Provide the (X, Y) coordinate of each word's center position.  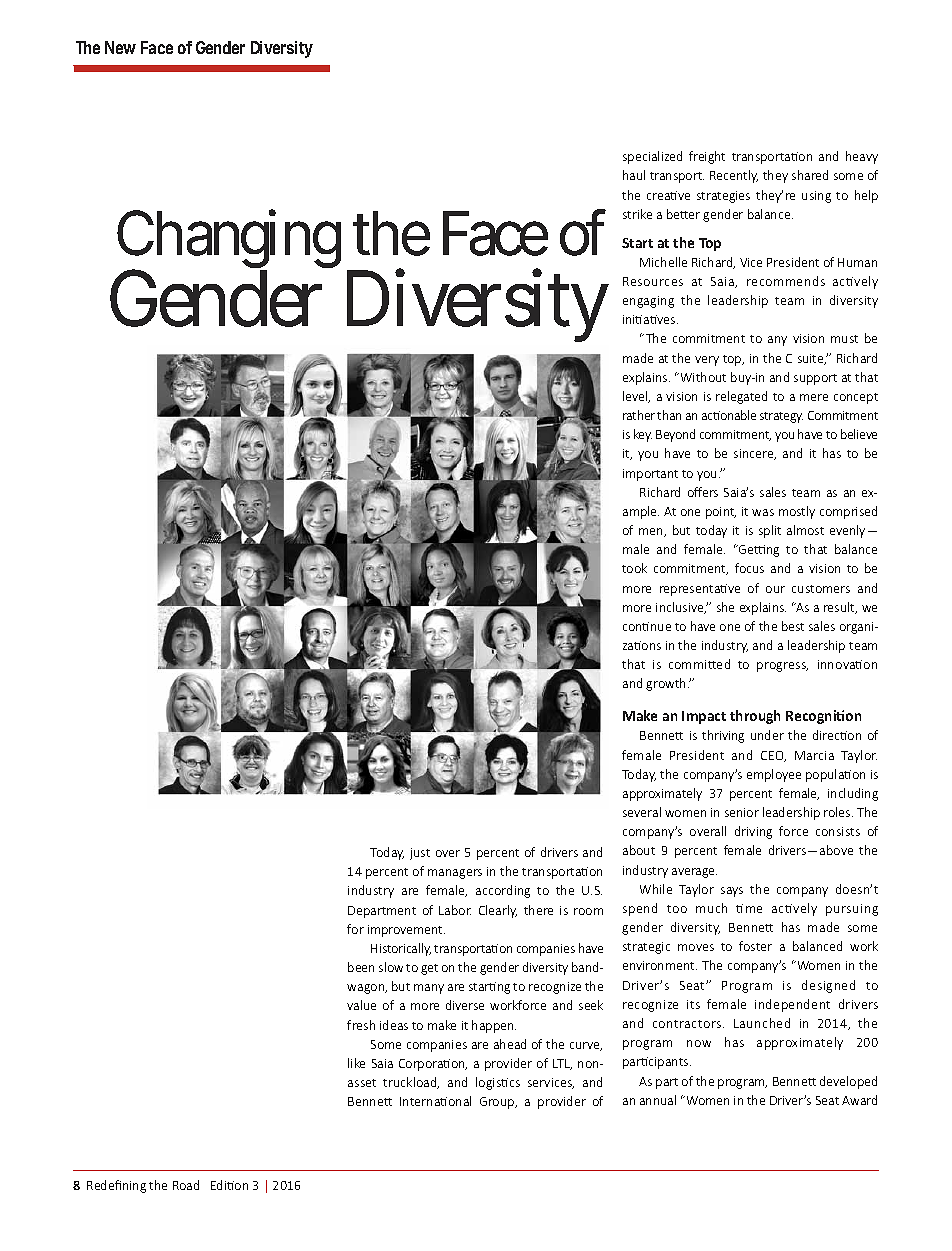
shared (810, 175)
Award (859, 1100)
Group (498, 1103)
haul (634, 175)
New (120, 47)
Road (186, 1185)
